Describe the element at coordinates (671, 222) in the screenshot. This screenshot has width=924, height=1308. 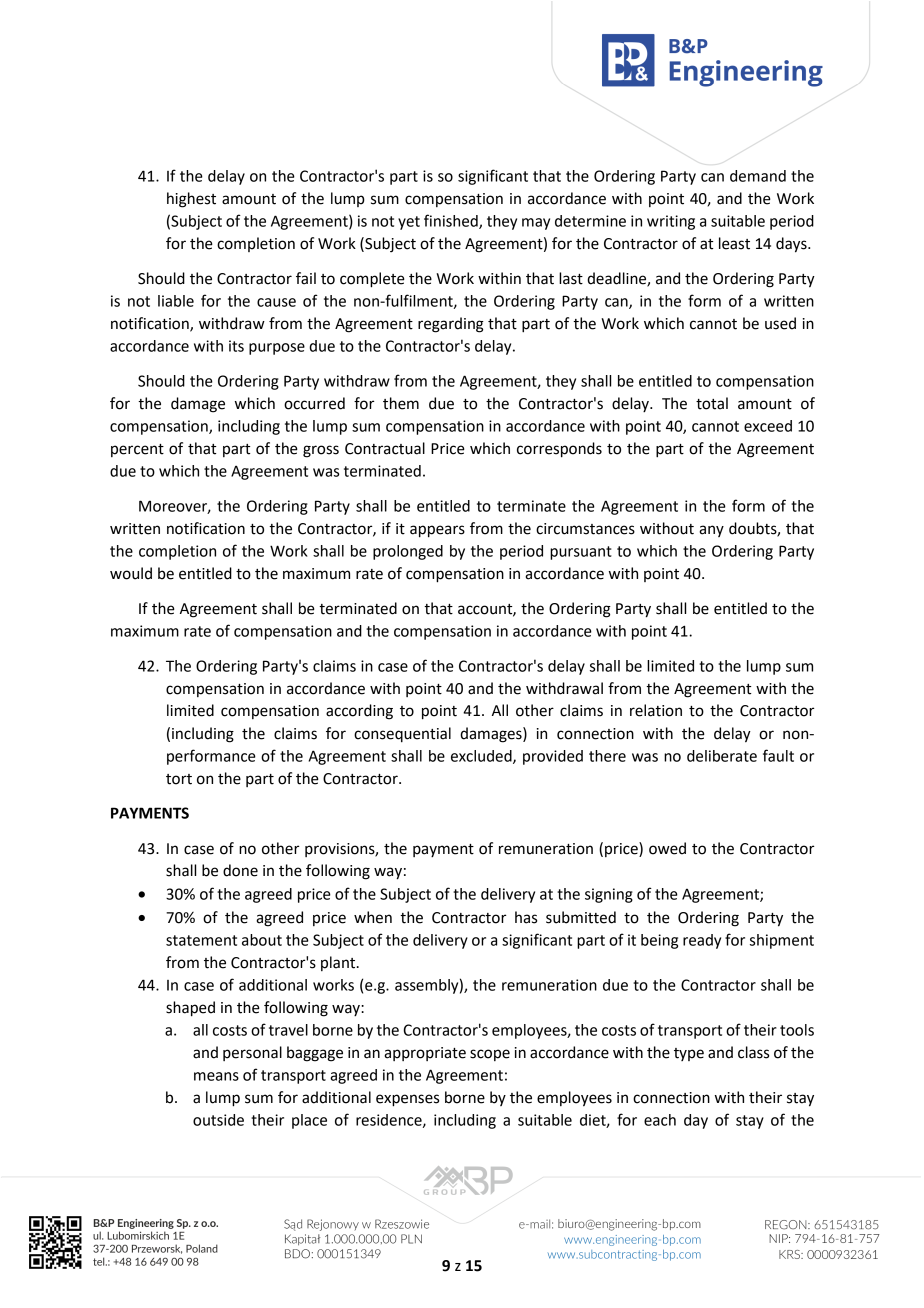
I see `writing` at that location.
